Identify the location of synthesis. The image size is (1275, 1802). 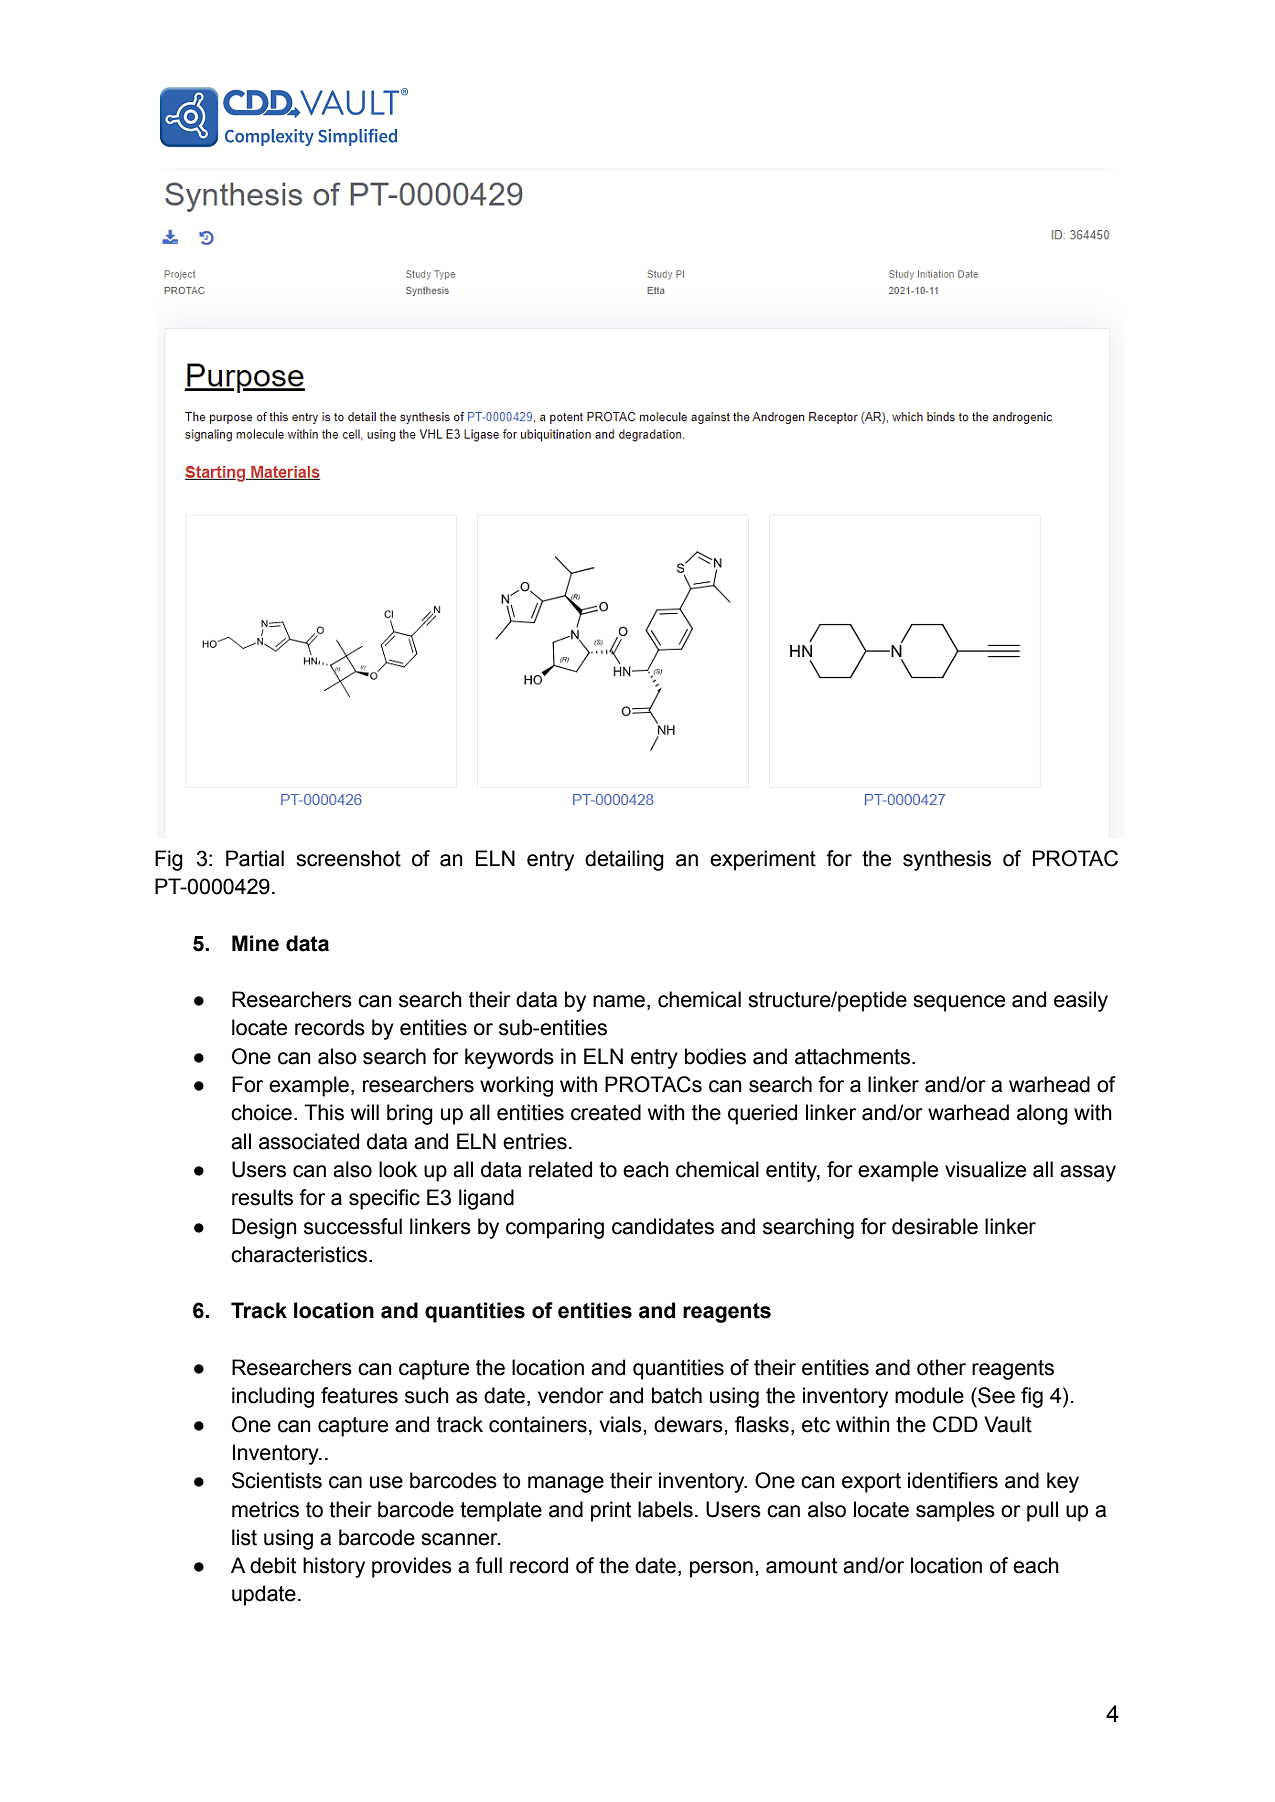
(947, 860).
